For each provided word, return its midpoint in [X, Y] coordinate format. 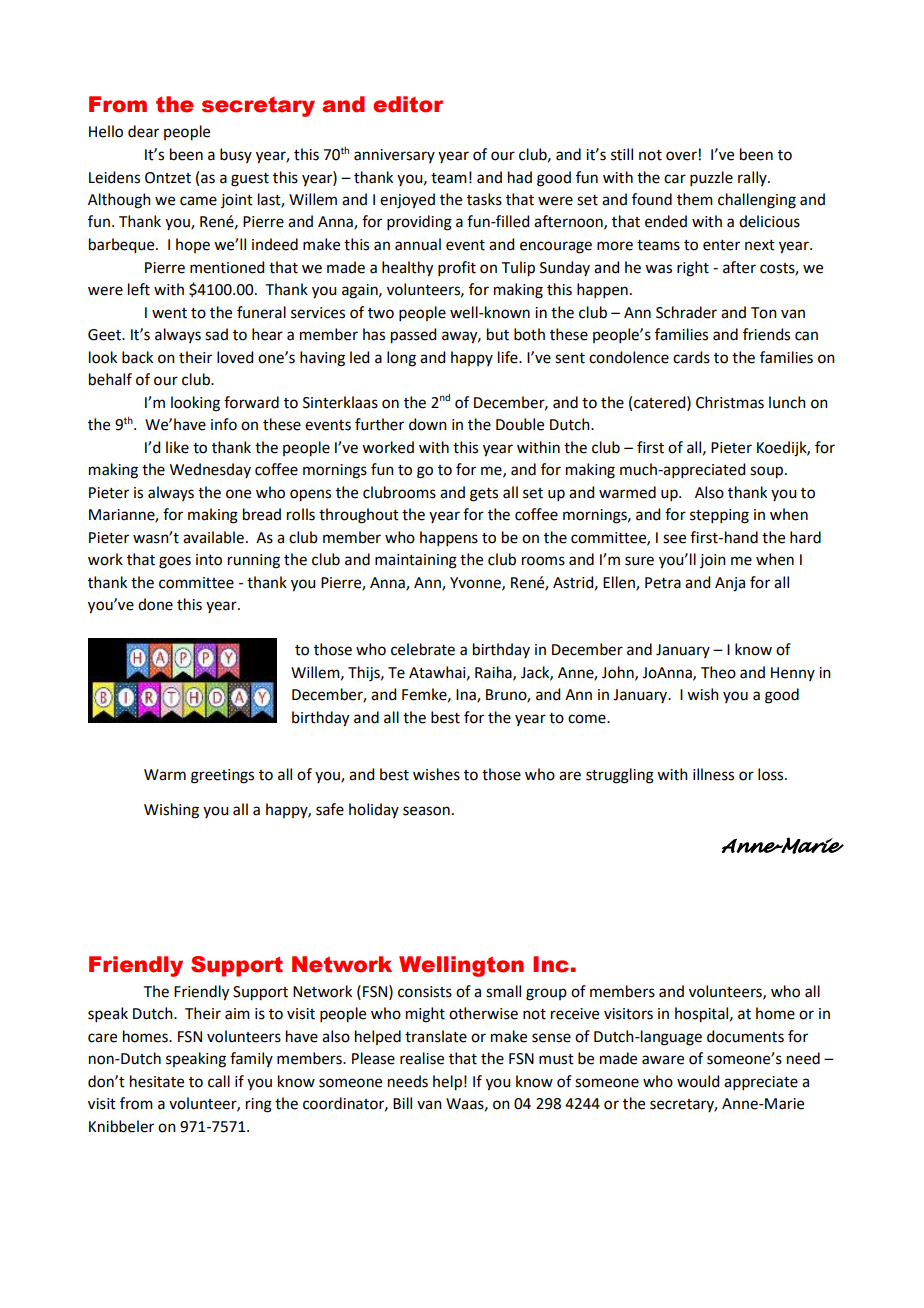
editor [408, 104]
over [682, 156]
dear [143, 131]
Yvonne [476, 583]
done [155, 604]
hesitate [157, 1081]
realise [422, 1058]
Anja [730, 584]
